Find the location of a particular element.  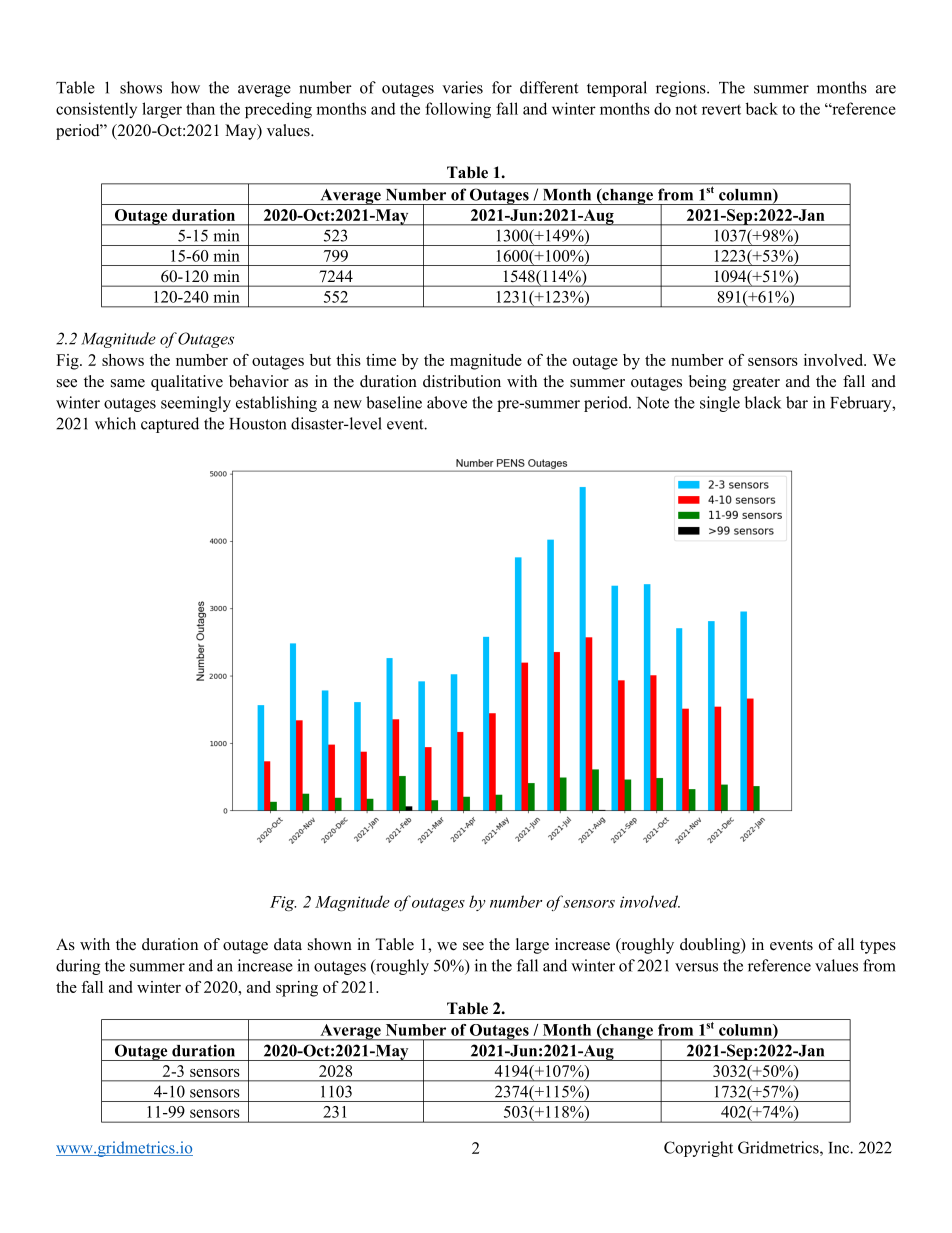

than is located at coordinates (200, 108).
